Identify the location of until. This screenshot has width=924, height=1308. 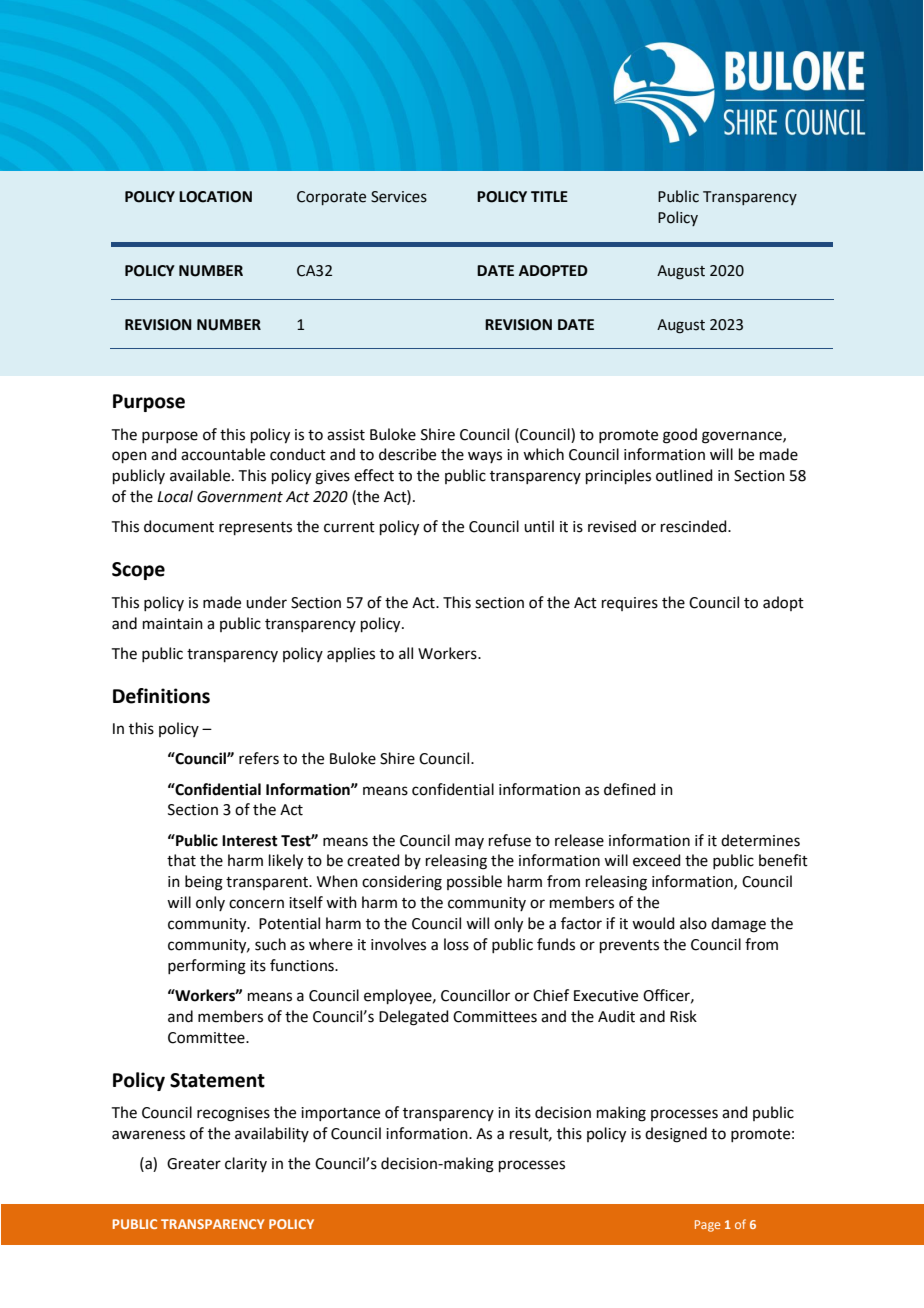
(539, 526).
